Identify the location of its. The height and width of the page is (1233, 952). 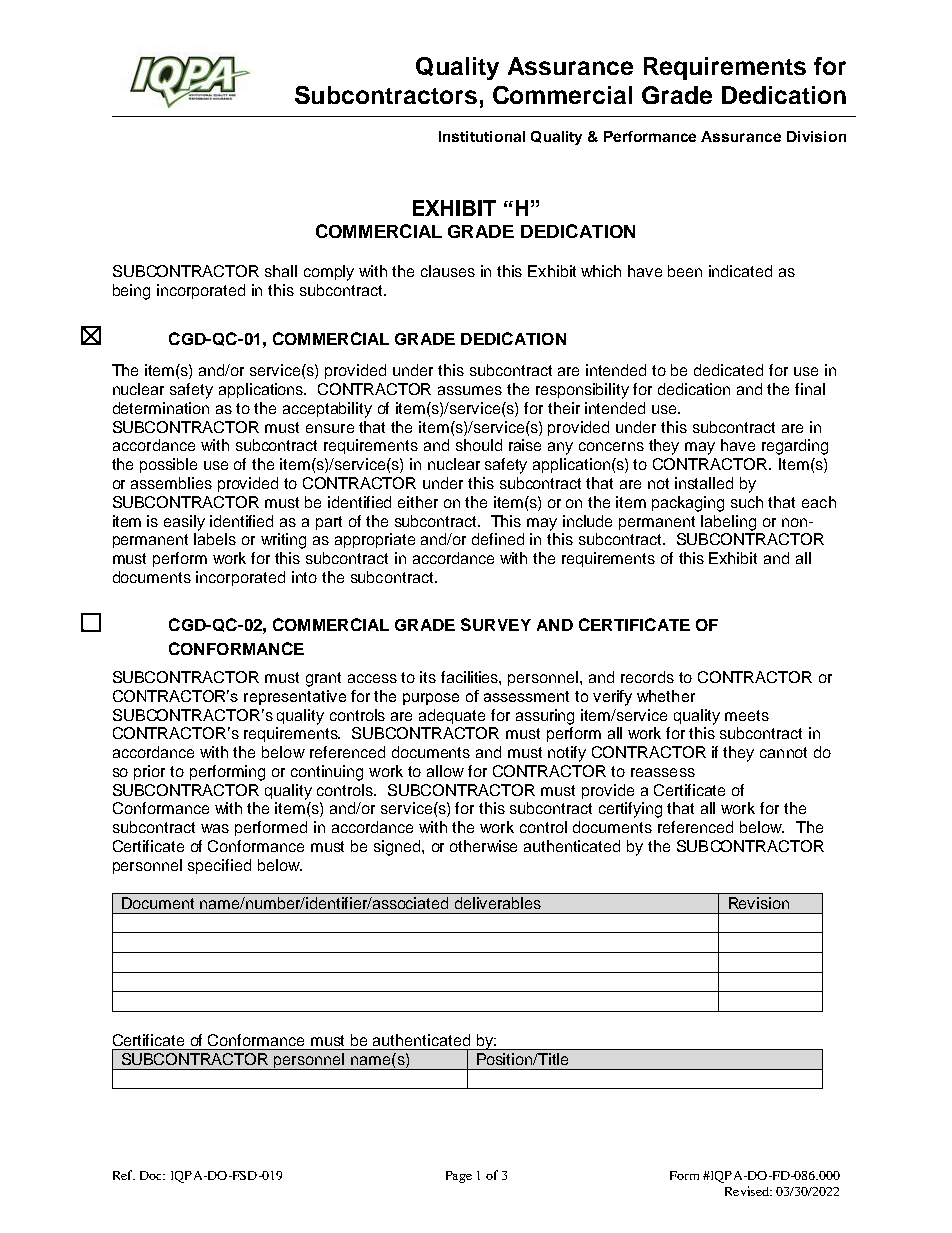
(428, 677).
